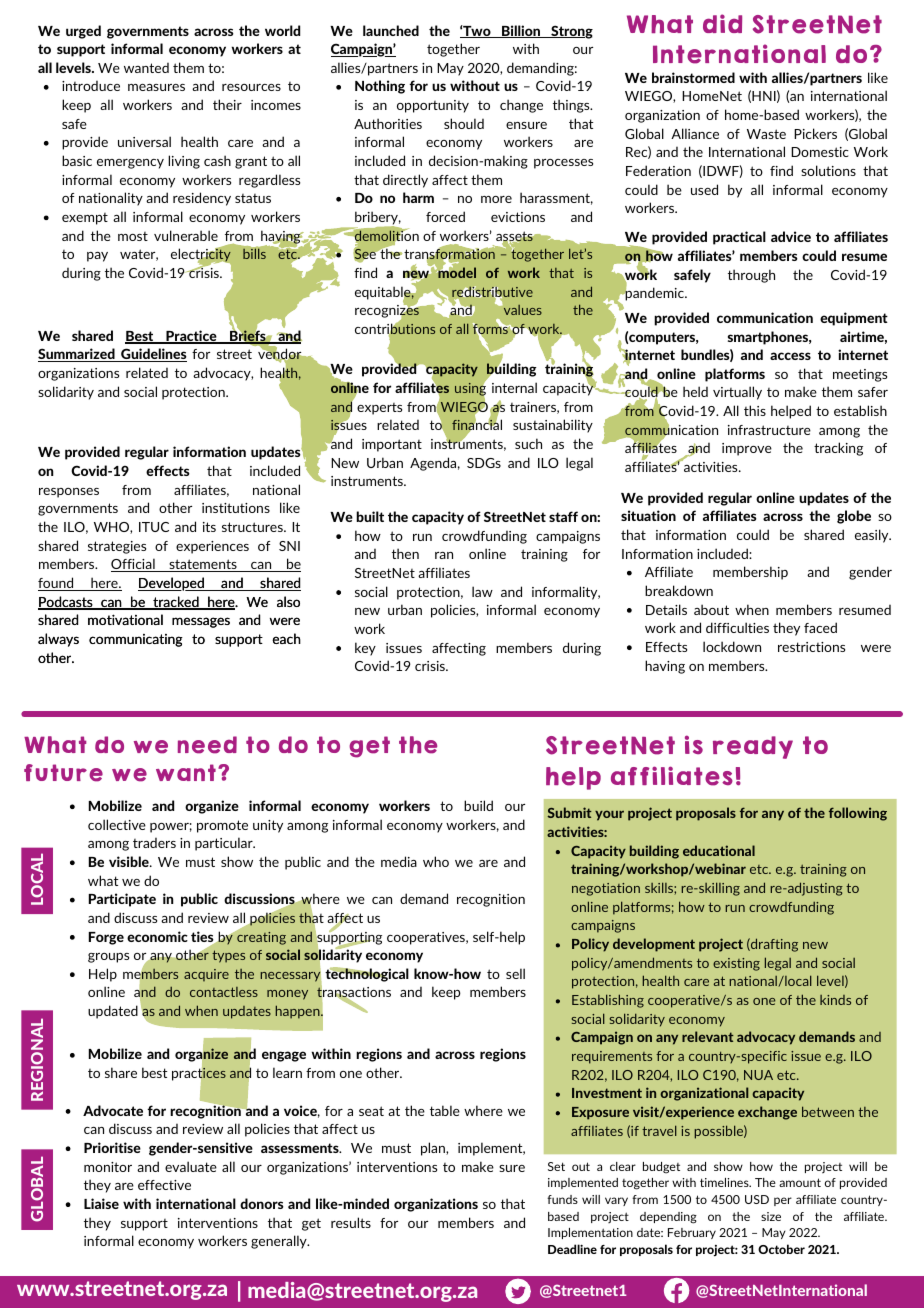 This page has width=924, height=1308. Describe the element at coordinates (722, 23) in the page. I see `did` at that location.
